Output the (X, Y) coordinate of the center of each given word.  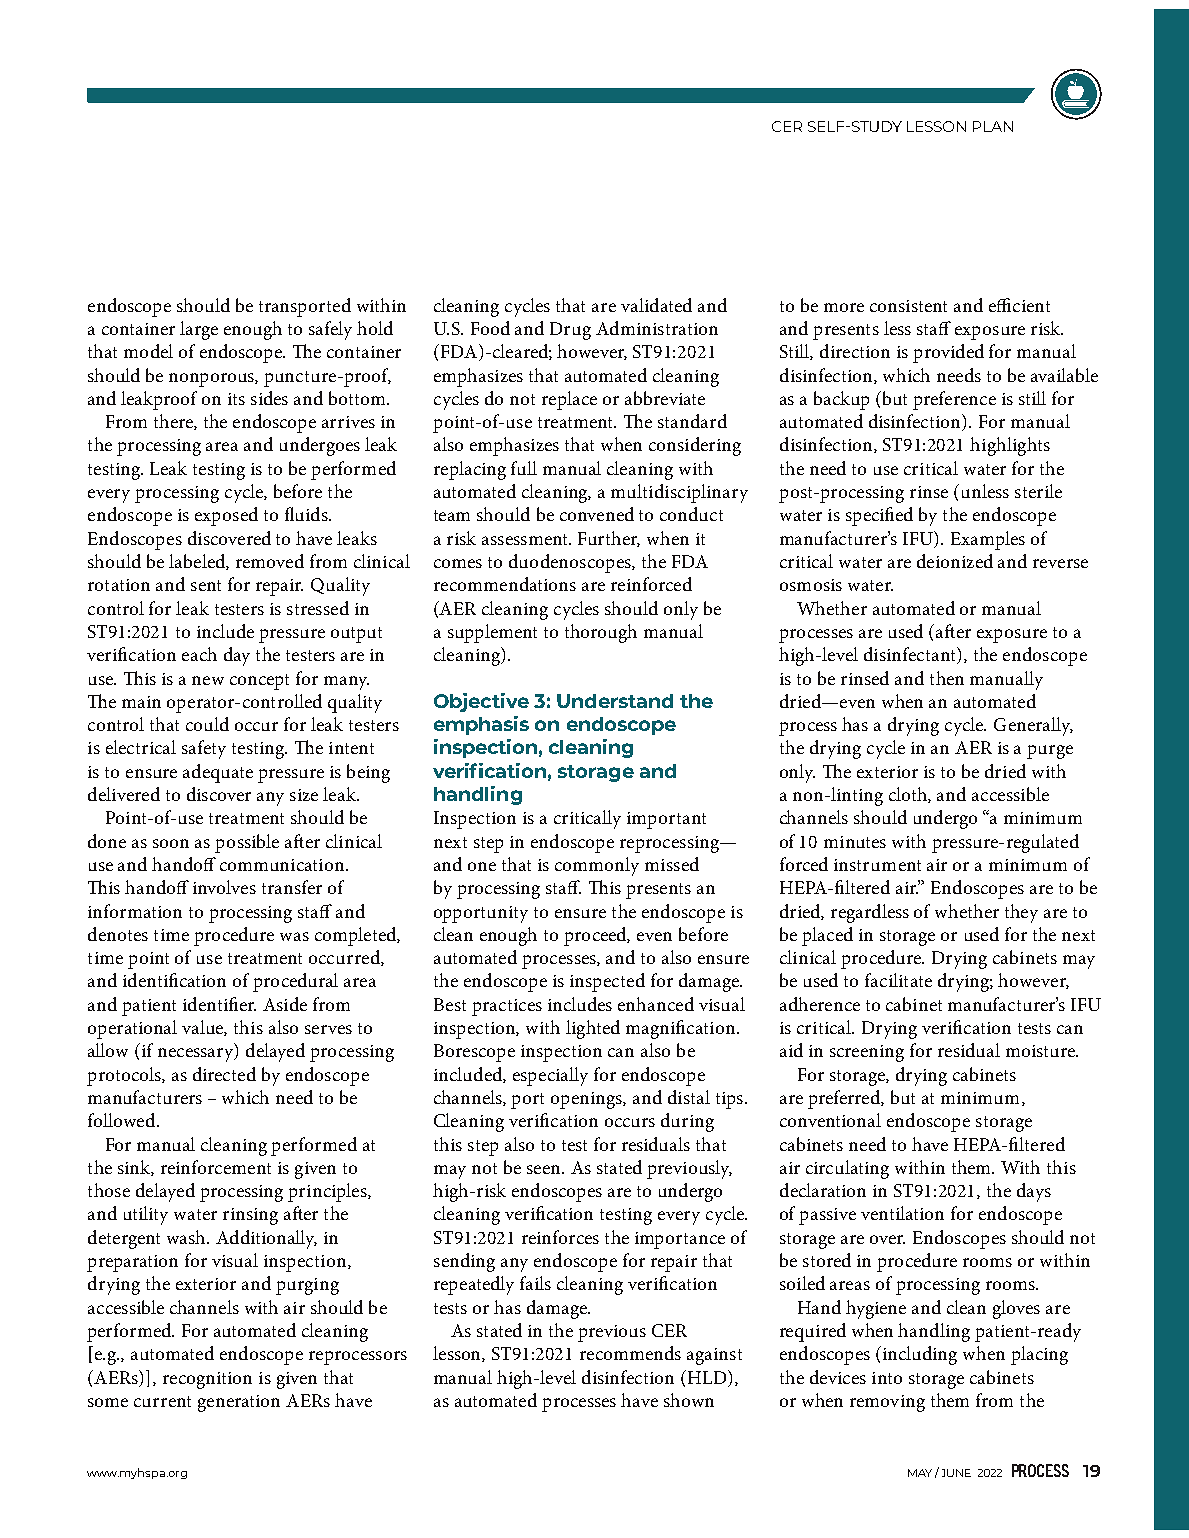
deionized (955, 561)
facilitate (898, 980)
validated (656, 305)
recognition (207, 1380)
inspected (607, 982)
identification (174, 980)
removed (270, 561)
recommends (630, 1353)
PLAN (993, 126)
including (920, 1355)
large (199, 330)
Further (609, 539)
